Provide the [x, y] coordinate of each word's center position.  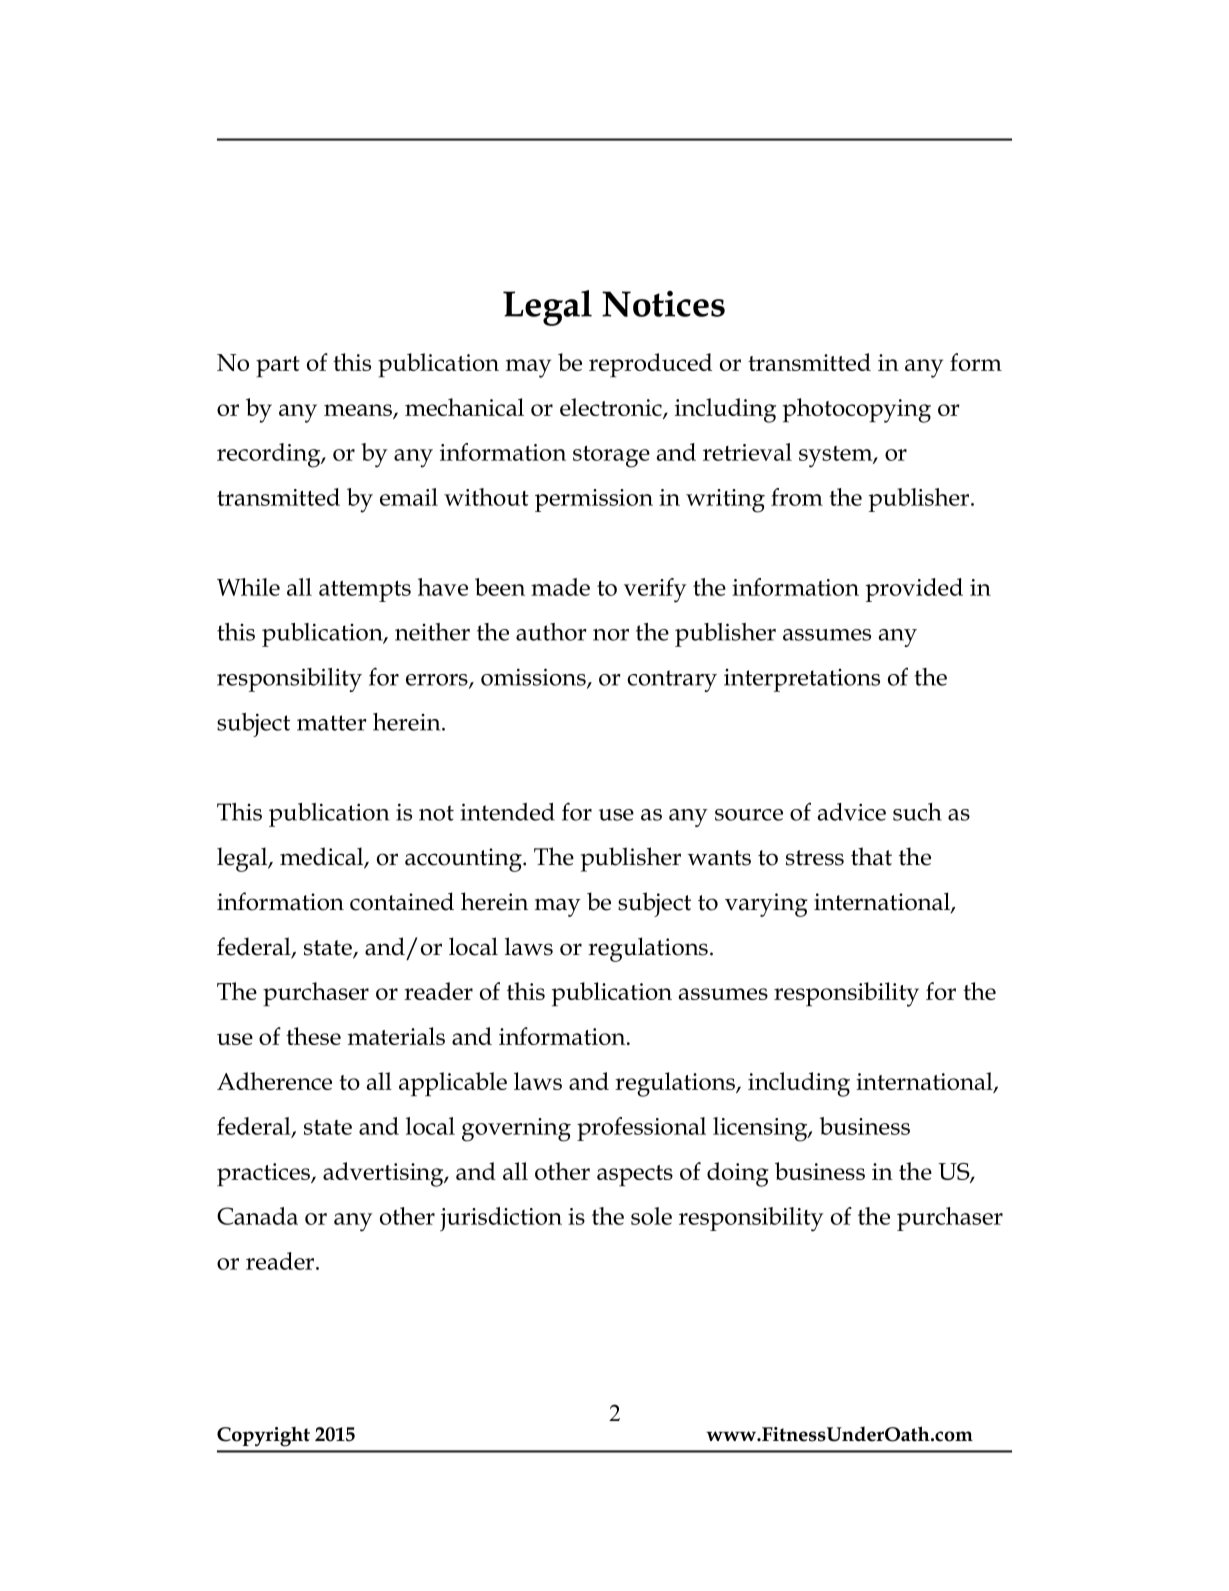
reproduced [650, 365]
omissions [534, 678]
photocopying [857, 410]
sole [651, 1216]
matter [332, 723]
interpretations [802, 680]
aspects [635, 1176]
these [313, 1036]
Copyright [263, 1437]
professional [641, 1129]
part [278, 367]
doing [738, 1174]
